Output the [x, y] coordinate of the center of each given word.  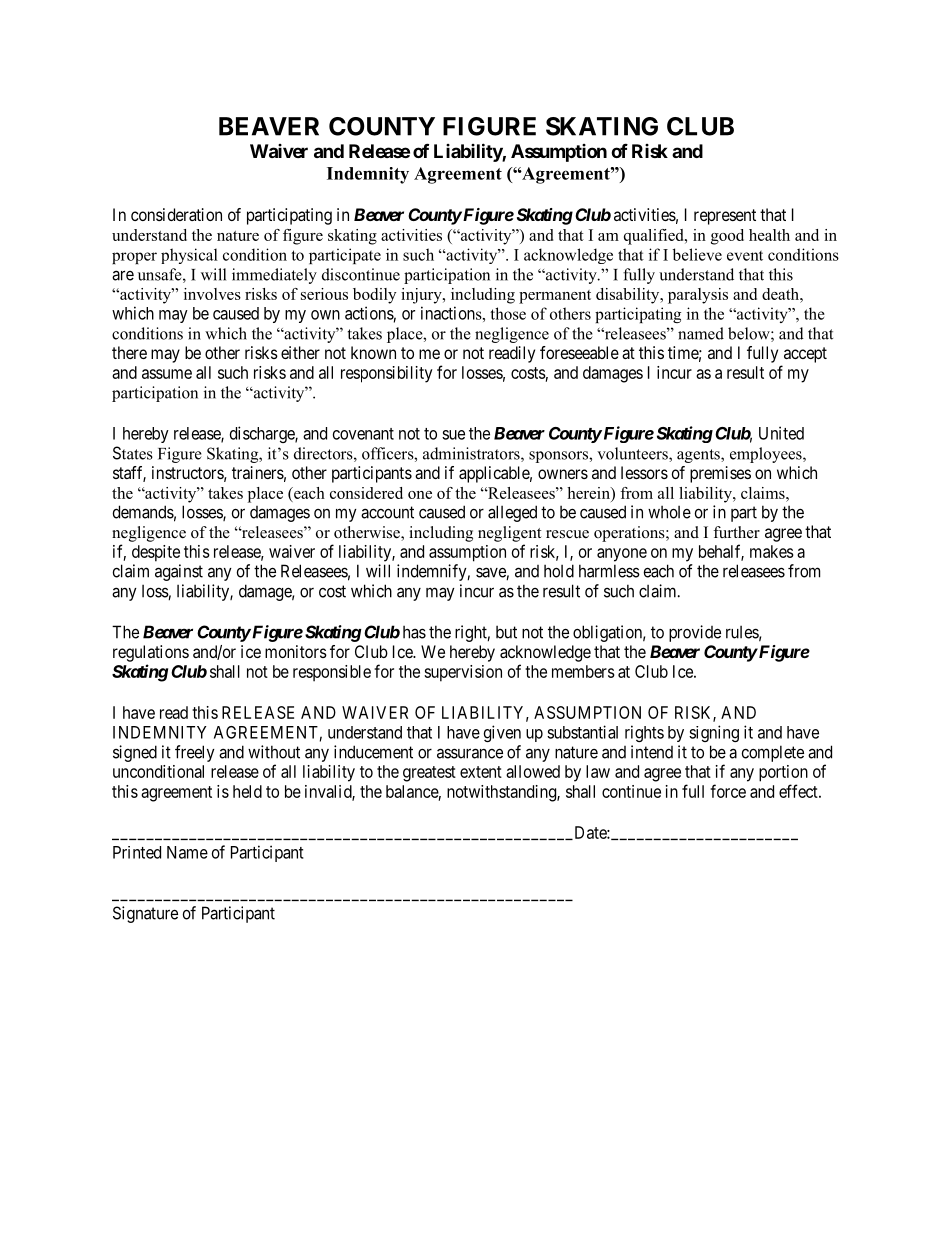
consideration [176, 214]
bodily [374, 296]
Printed [137, 852]
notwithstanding [502, 793]
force [728, 791]
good [727, 237]
